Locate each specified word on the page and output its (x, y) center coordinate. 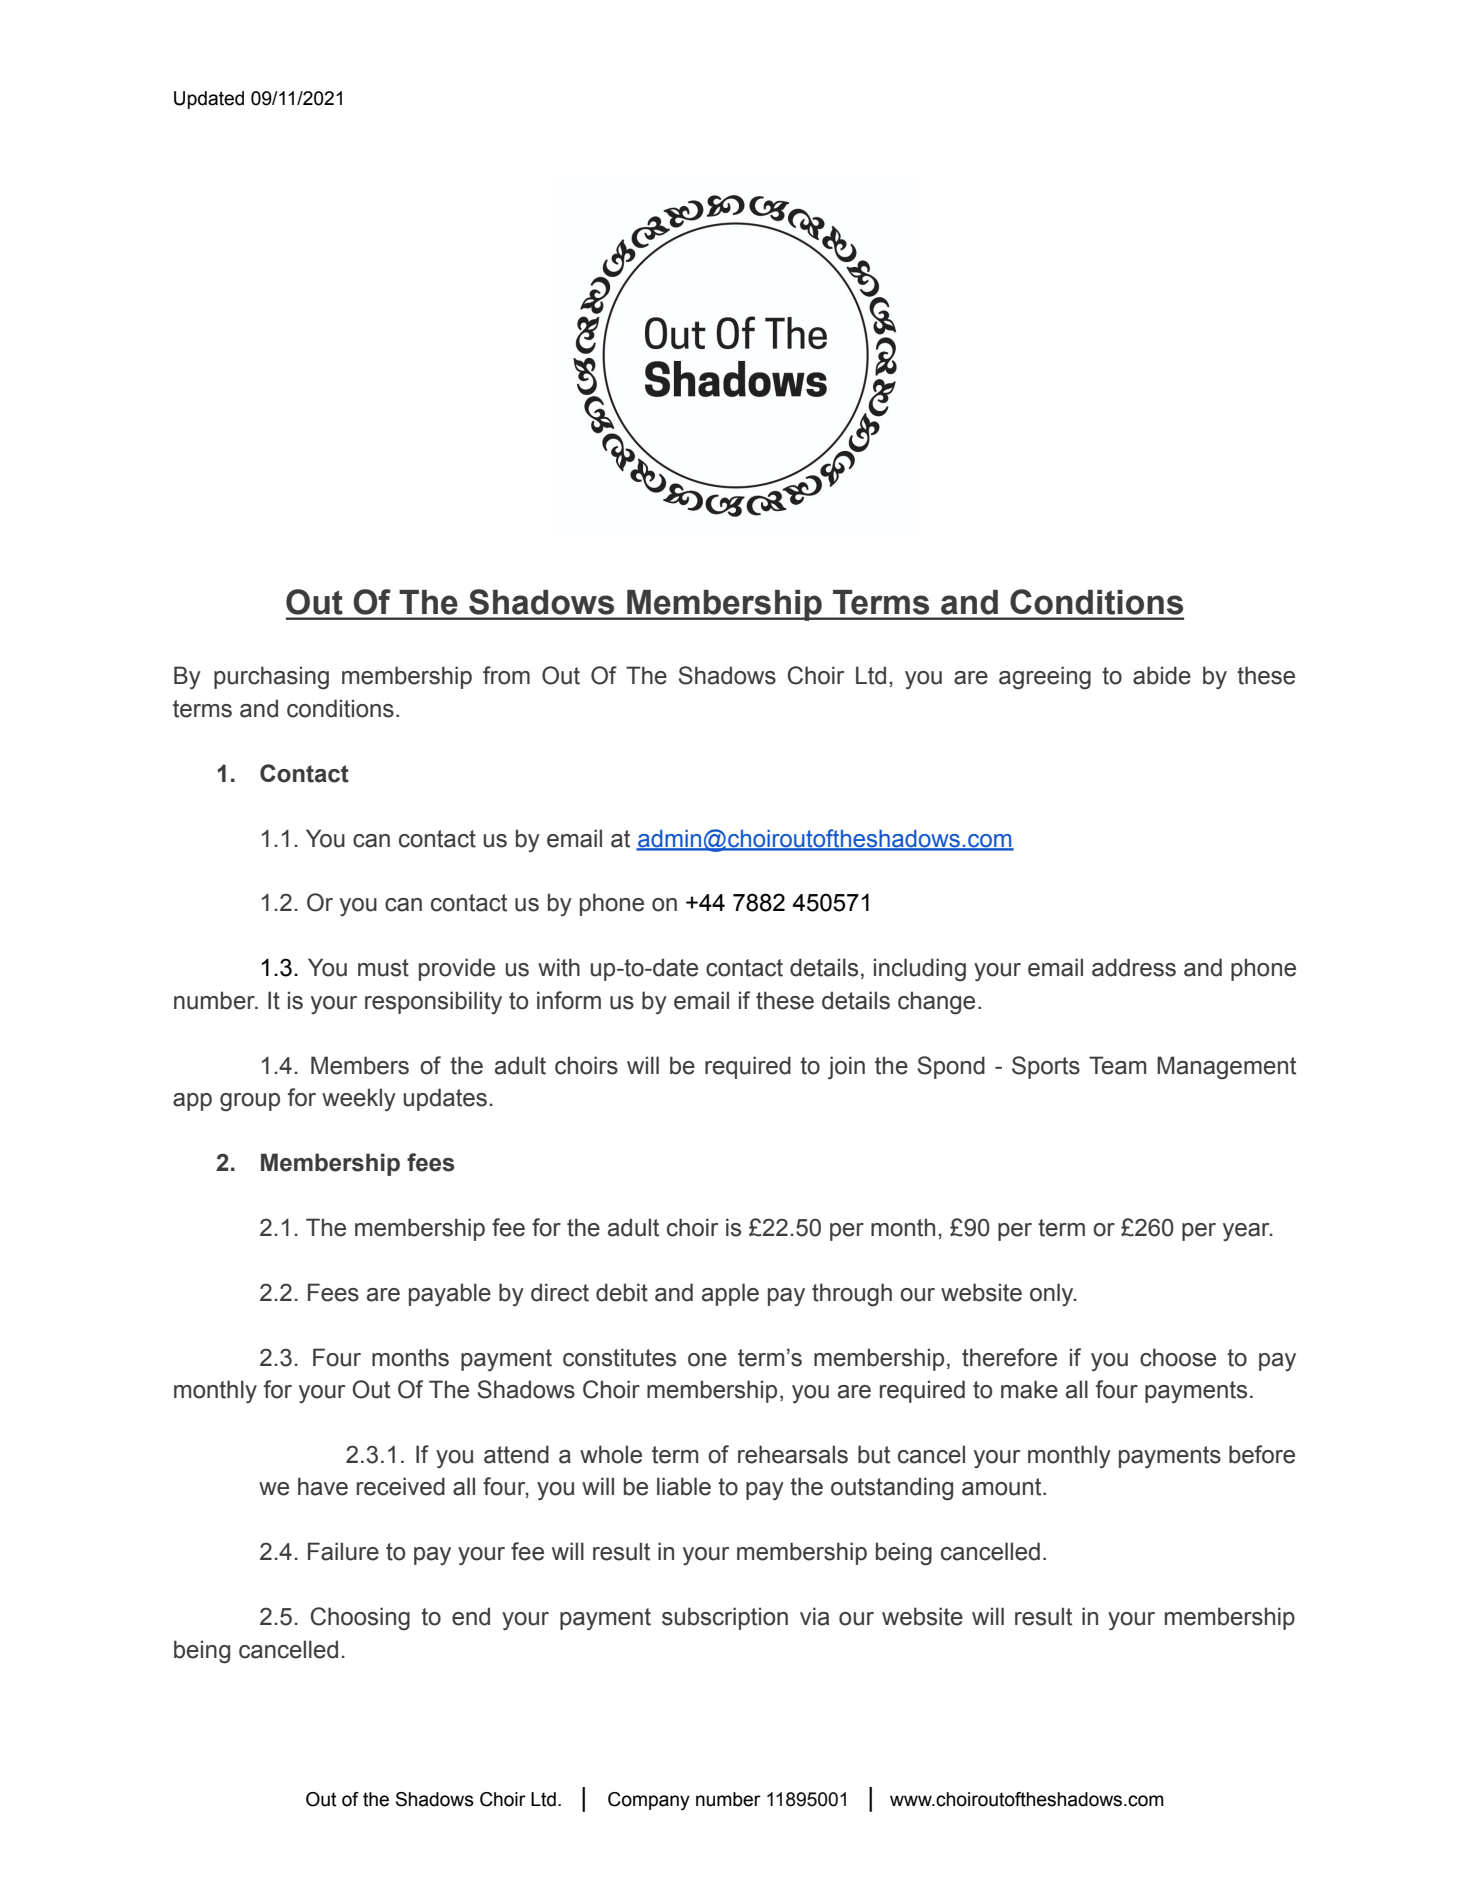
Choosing (360, 1619)
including (920, 970)
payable (450, 1294)
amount (1003, 1487)
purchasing (271, 678)
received (401, 1486)
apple (730, 1294)
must (383, 968)
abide (1162, 675)
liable (684, 1486)
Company (649, 1801)
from (506, 675)
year (1247, 1232)
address (1134, 967)
